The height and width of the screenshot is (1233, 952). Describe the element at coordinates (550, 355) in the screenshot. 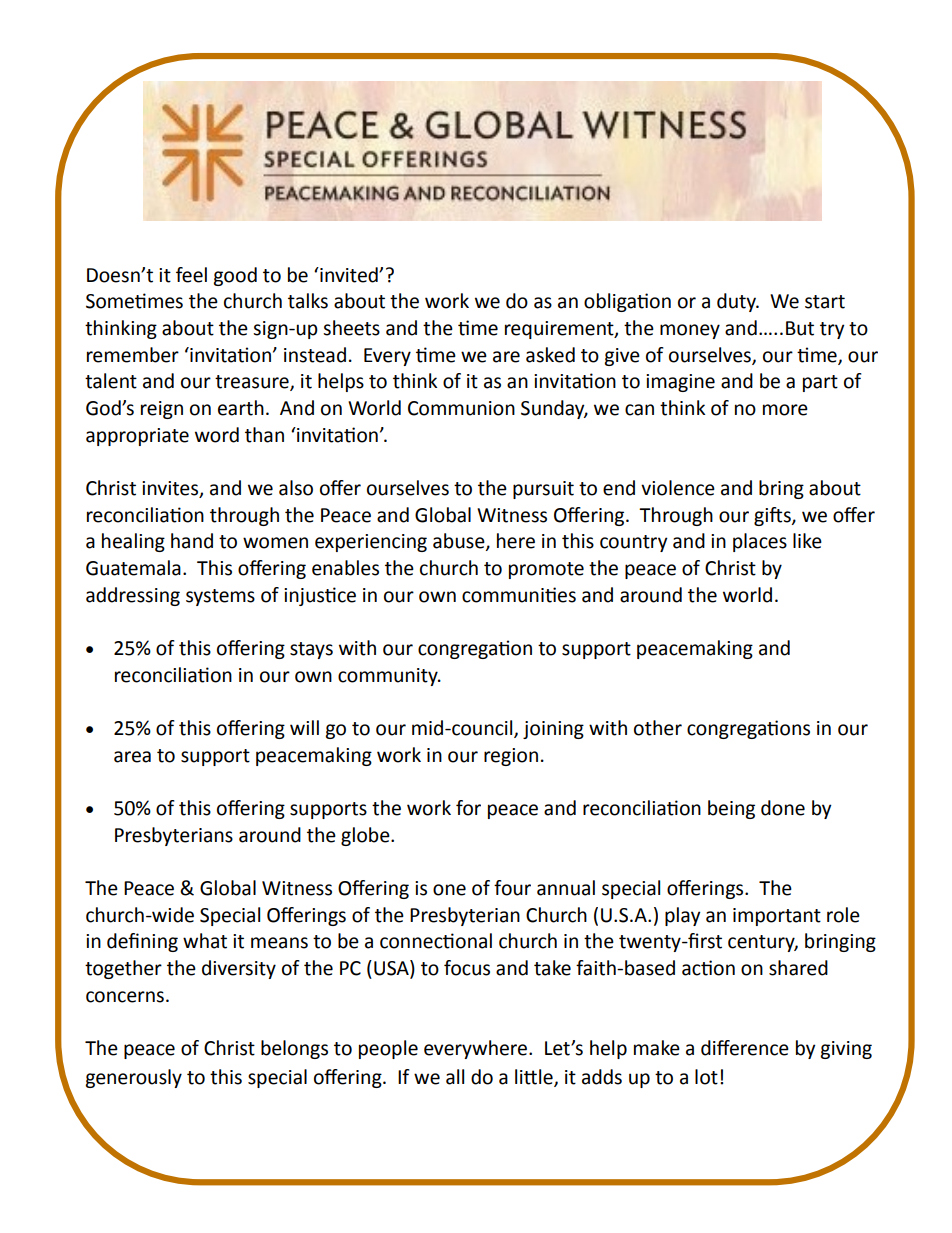

I see `asked` at that location.
